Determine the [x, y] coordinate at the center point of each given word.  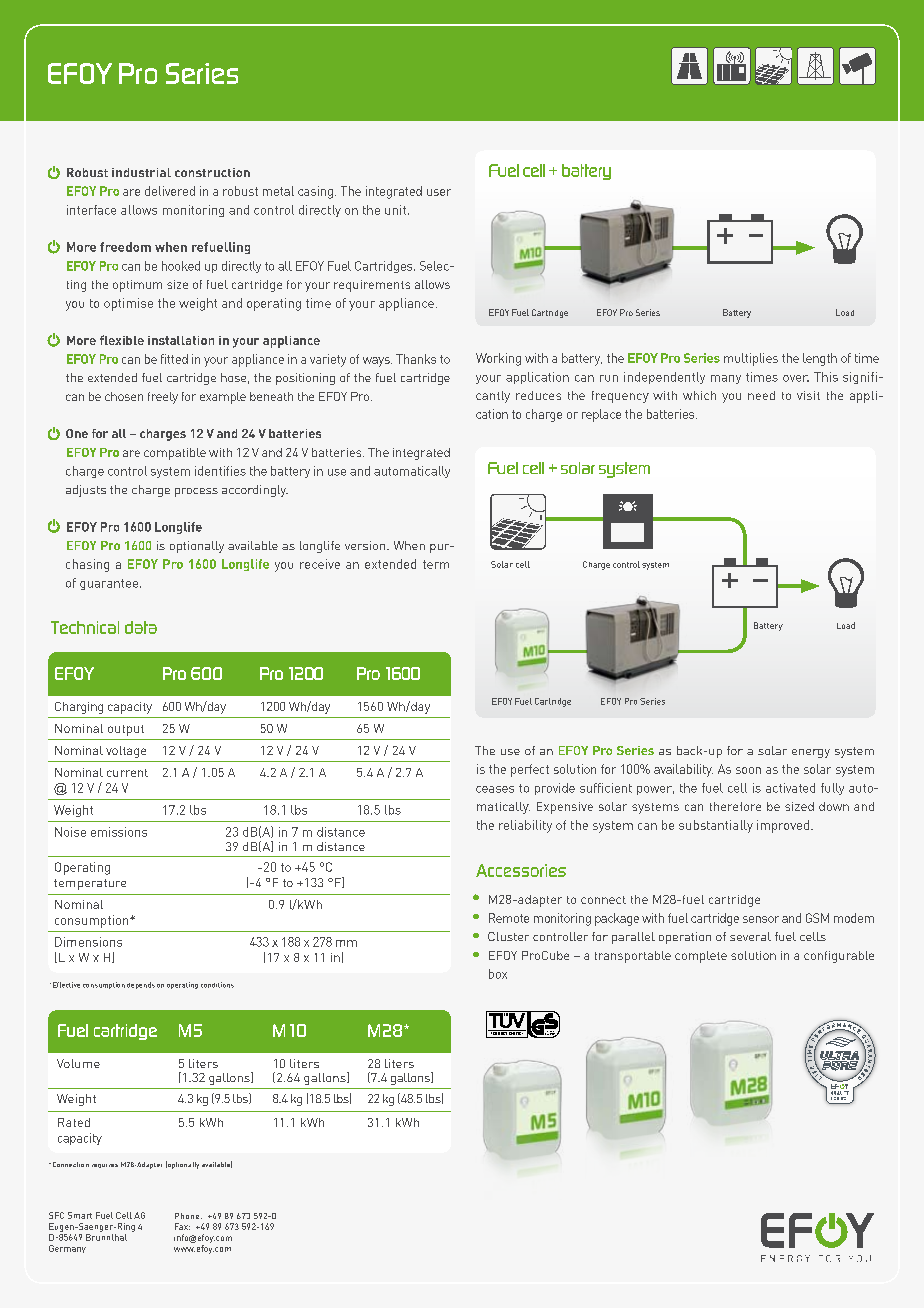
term [436, 564]
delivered [170, 191]
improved [783, 826]
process [196, 492]
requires [105, 1166]
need [761, 395]
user [439, 192]
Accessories [521, 870]
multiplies [751, 359]
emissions [119, 832]
